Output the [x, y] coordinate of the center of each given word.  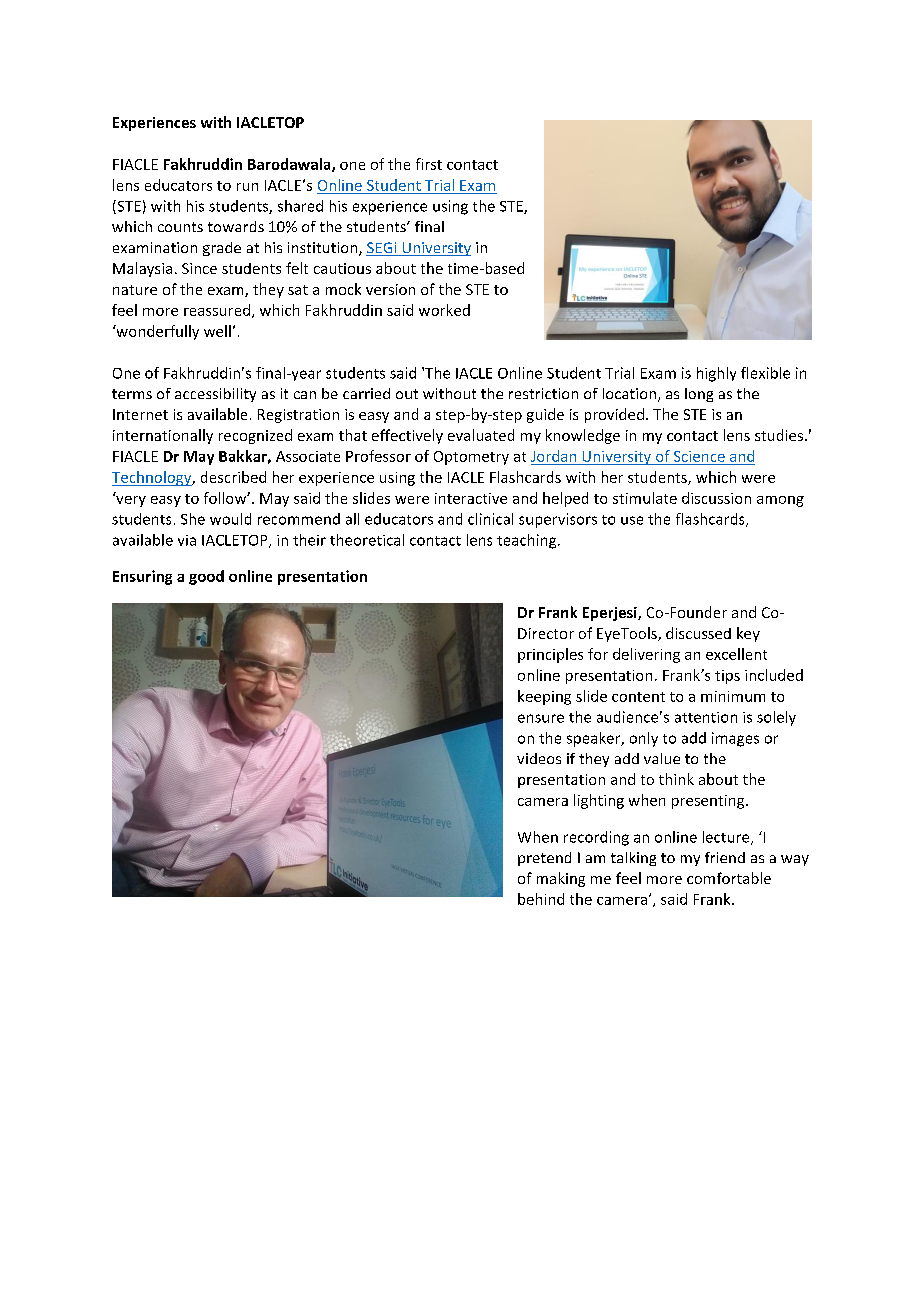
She [193, 519]
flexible [765, 373]
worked [444, 310]
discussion [716, 498]
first [429, 164]
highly [716, 374]
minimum [733, 696]
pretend [544, 859]
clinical [490, 519]
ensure [541, 718]
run [247, 187]
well [217, 331]
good [206, 577]
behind [541, 899]
